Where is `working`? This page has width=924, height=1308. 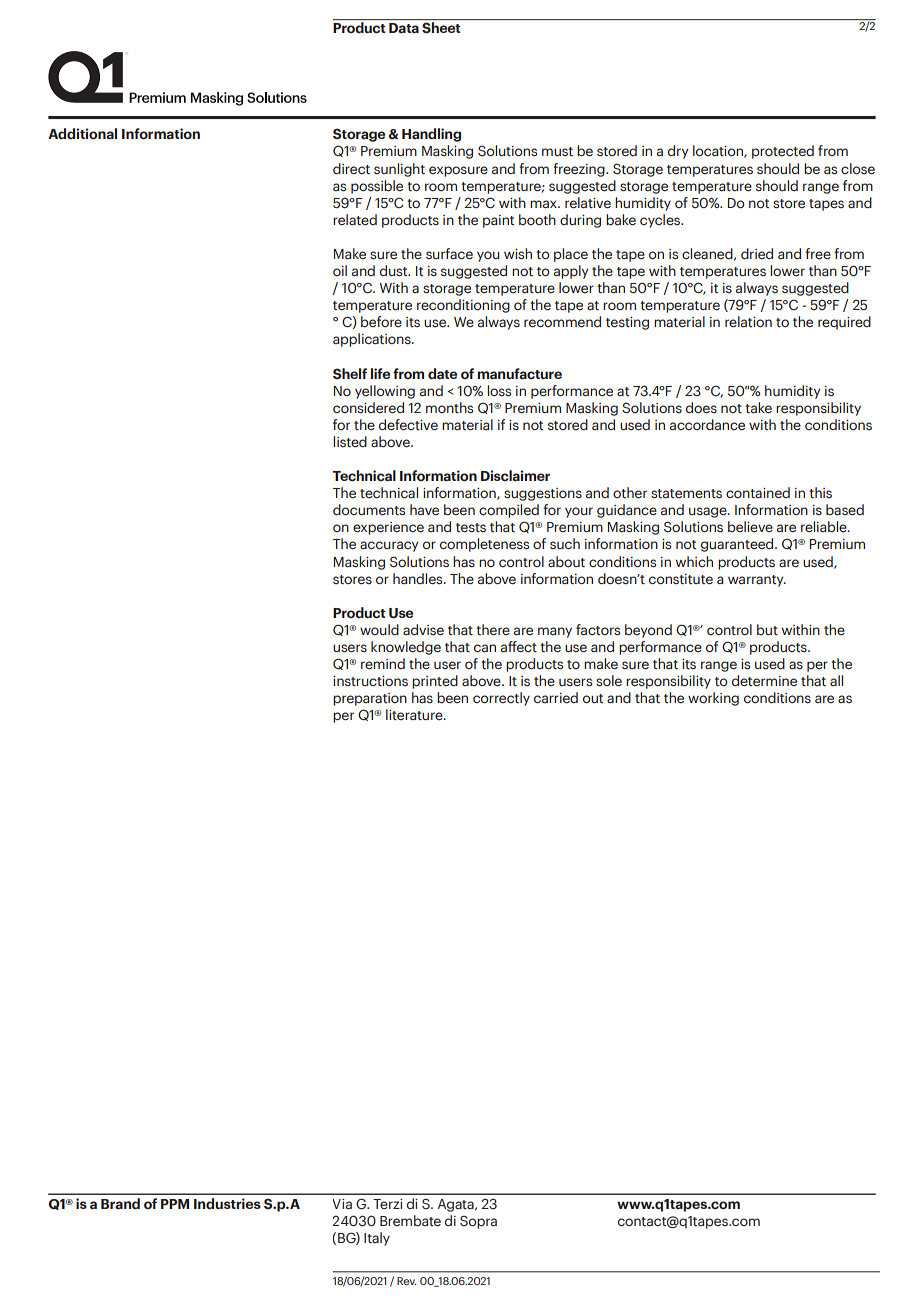 working is located at coordinates (713, 699).
